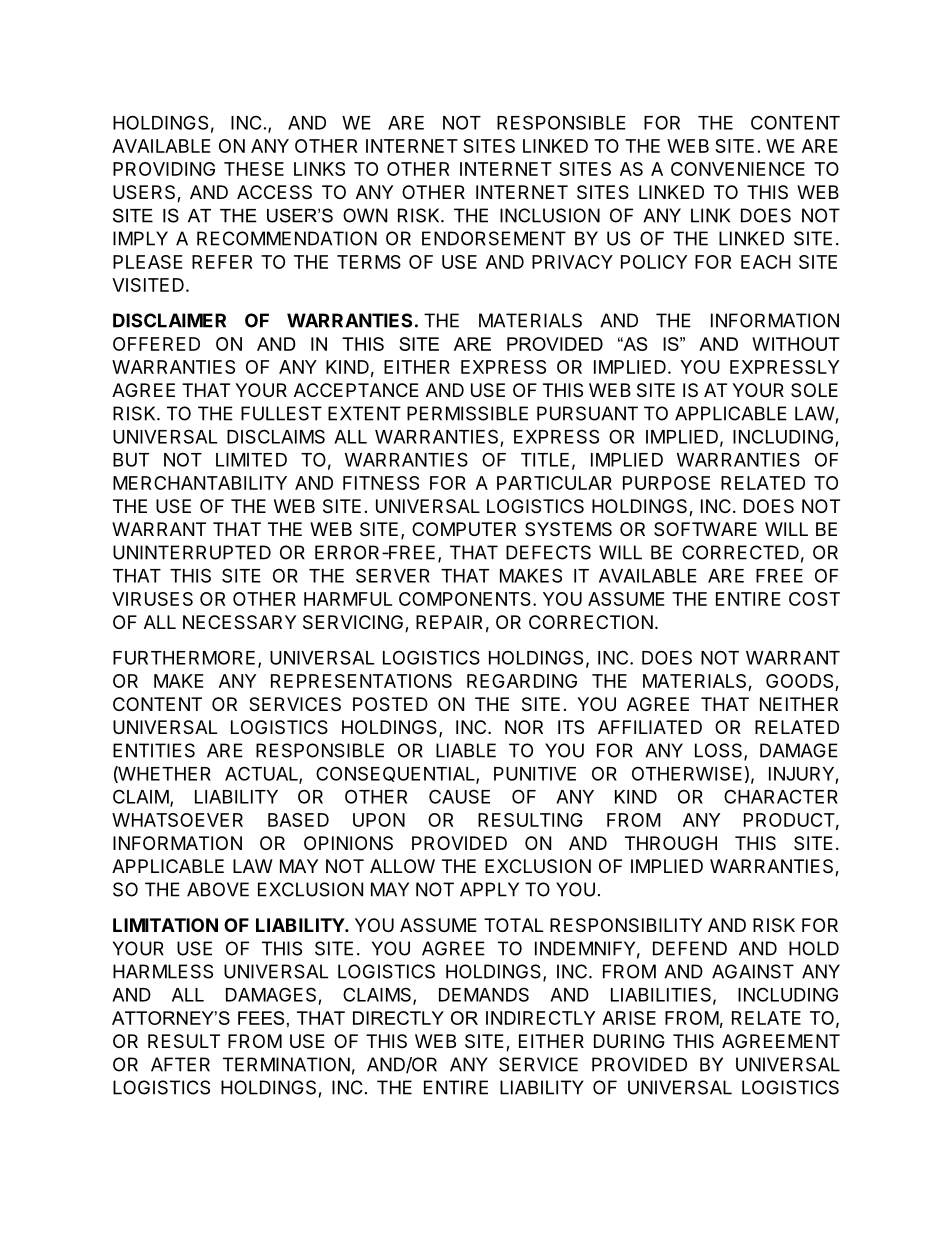  What do you see at coordinates (494, 238) in the screenshot?
I see `ENDORSEMENT` at bounding box center [494, 238].
